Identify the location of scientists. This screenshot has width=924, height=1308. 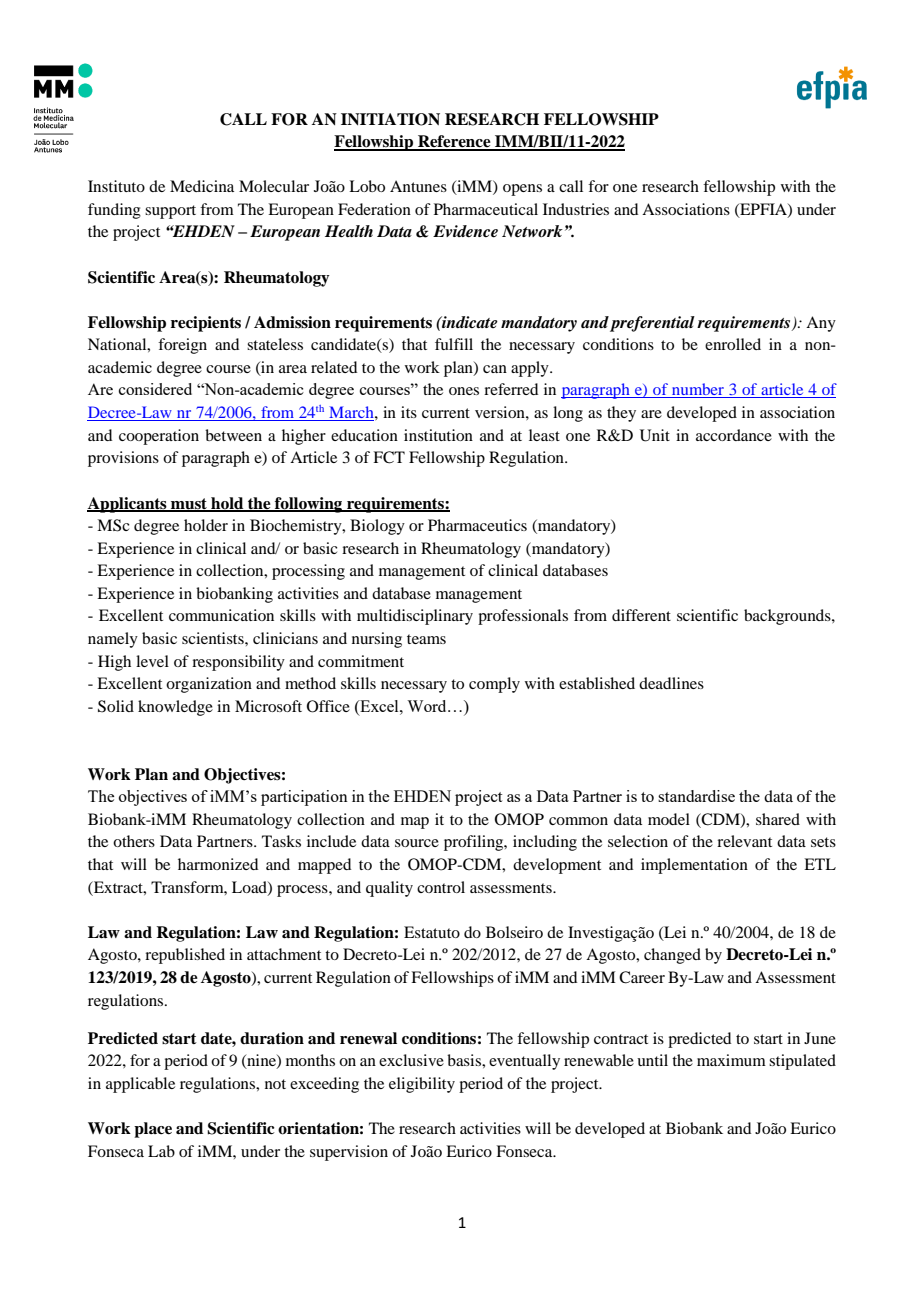
(214, 638).
